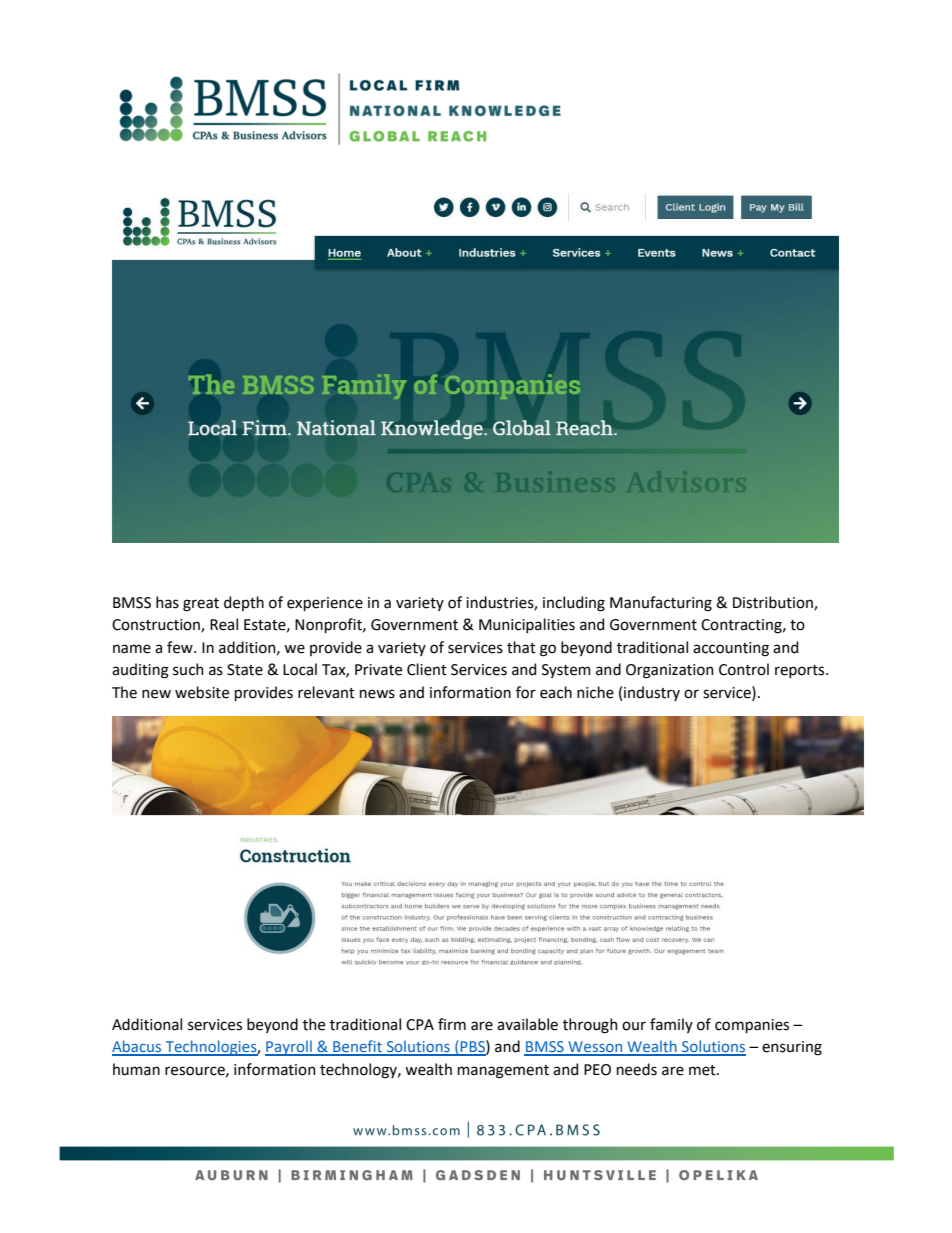 This page has height=1233, width=952. Describe the element at coordinates (452, 1024) in the page. I see `firm` at that location.
